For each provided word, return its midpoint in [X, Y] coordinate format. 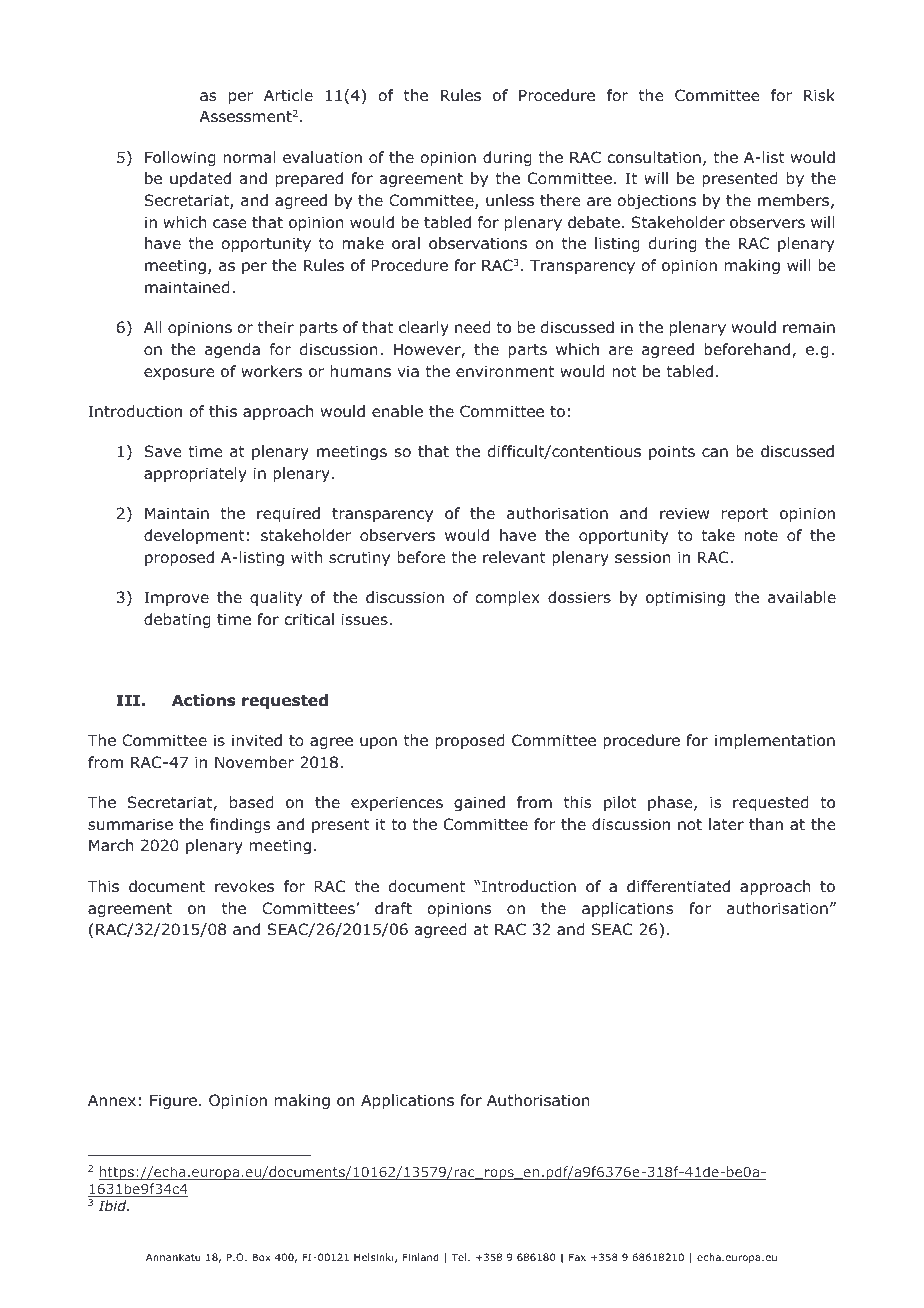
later [726, 824]
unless [510, 200]
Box [261, 1257]
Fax [577, 1257]
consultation [654, 157]
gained [479, 803]
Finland [421, 1257]
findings [240, 825]
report [745, 515]
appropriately [195, 474]
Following [180, 158]
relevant [514, 557]
